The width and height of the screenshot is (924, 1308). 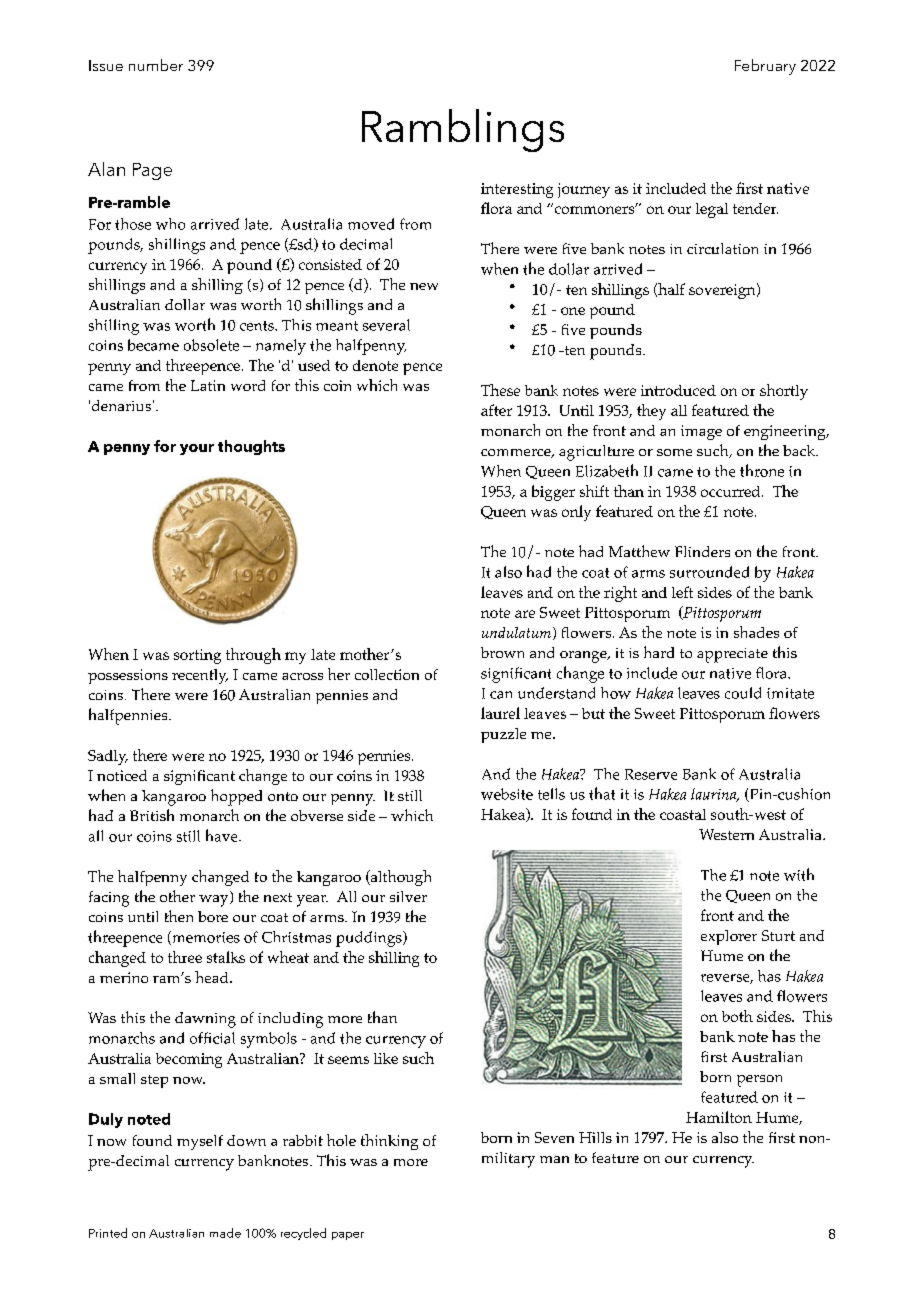 I want to click on Flinders, so click(x=702, y=551).
